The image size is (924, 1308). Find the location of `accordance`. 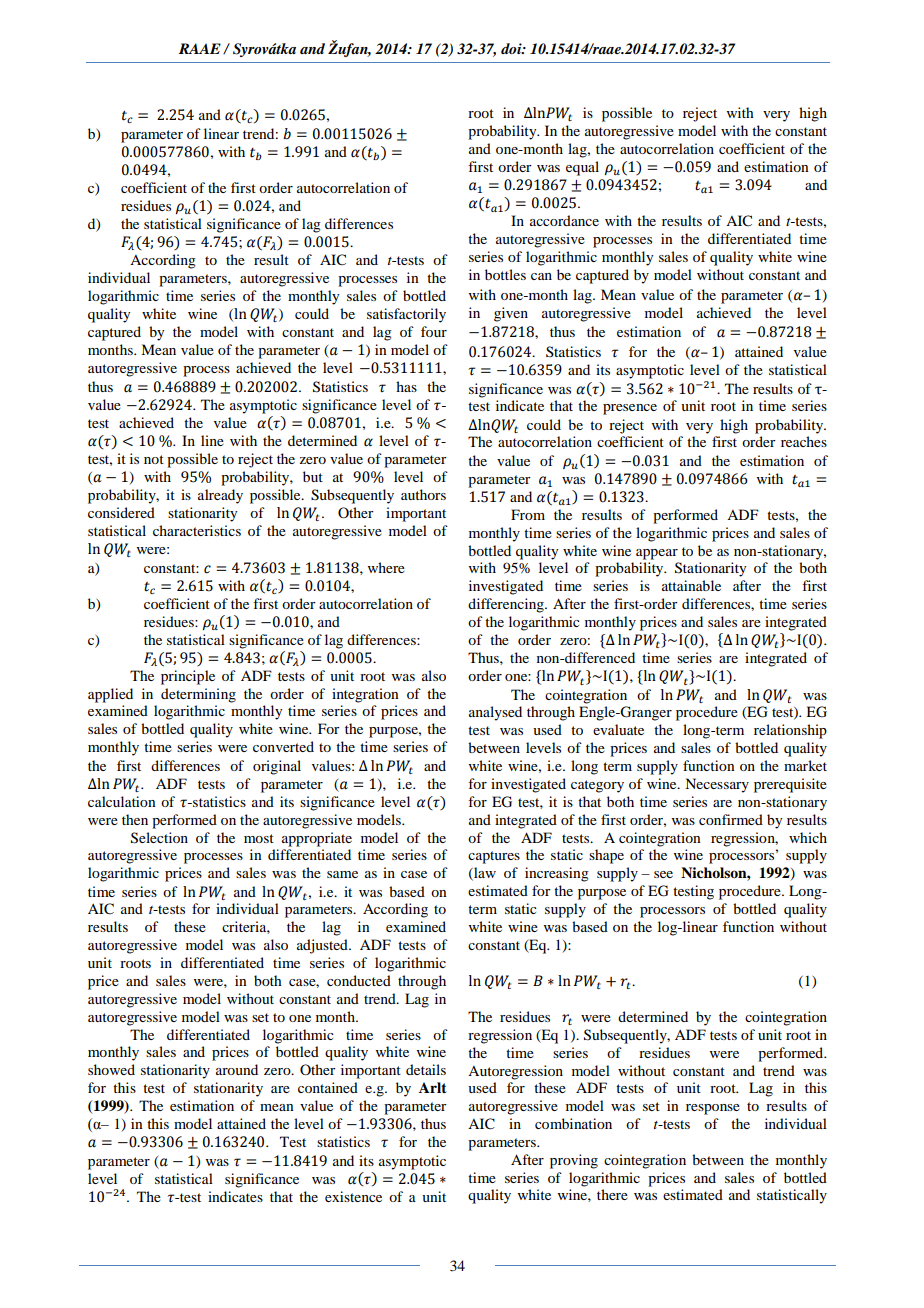

accordance is located at coordinates (564, 220).
